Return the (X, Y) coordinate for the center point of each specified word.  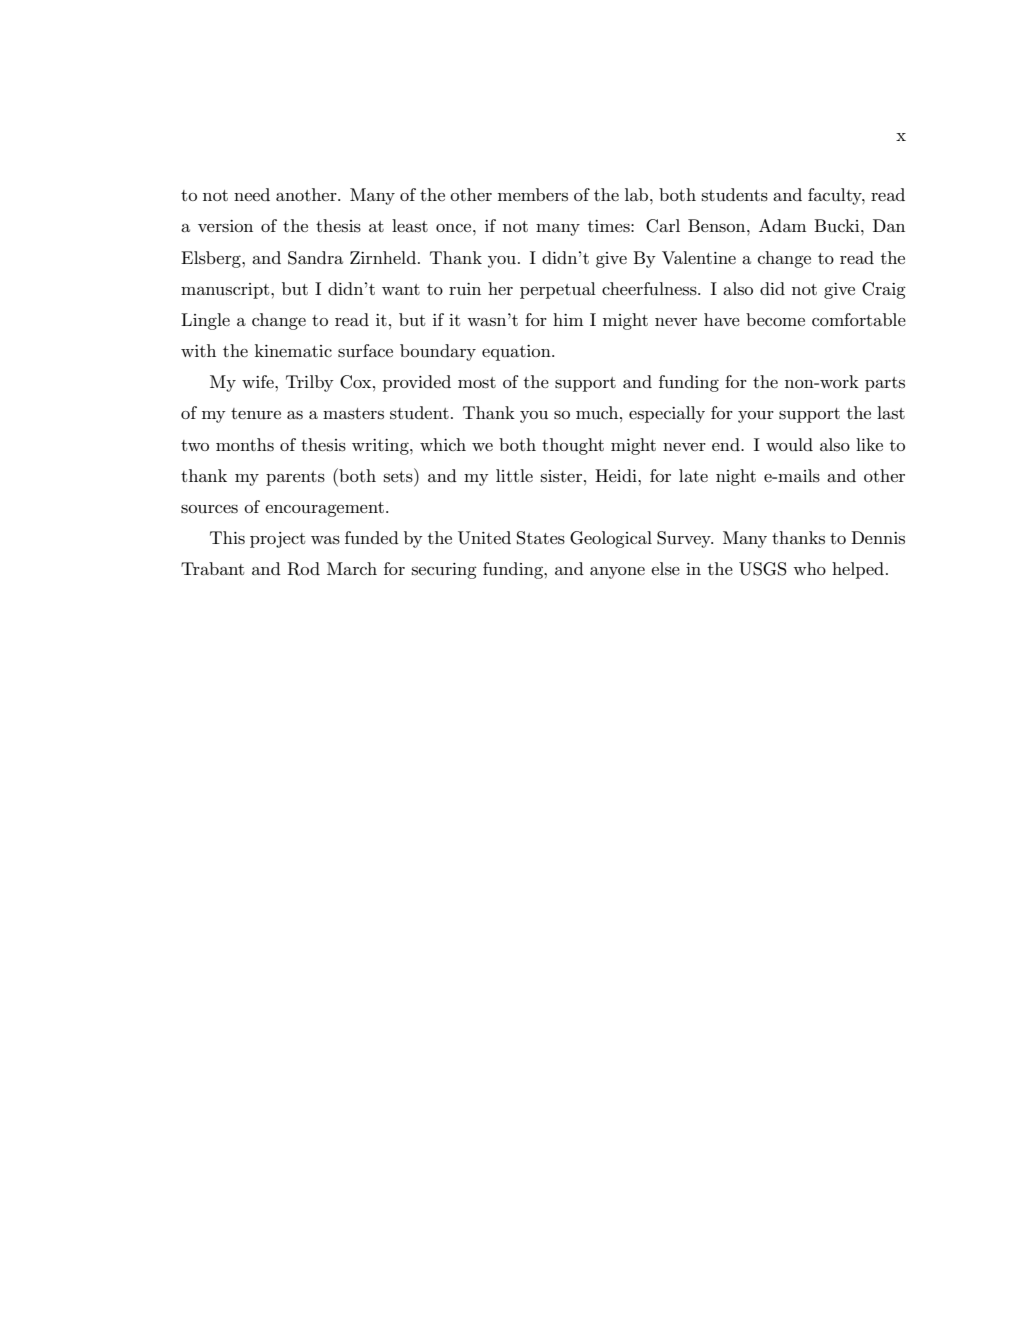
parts (885, 384)
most (477, 383)
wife (259, 381)
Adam (782, 225)
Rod (303, 569)
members (533, 194)
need (252, 194)
